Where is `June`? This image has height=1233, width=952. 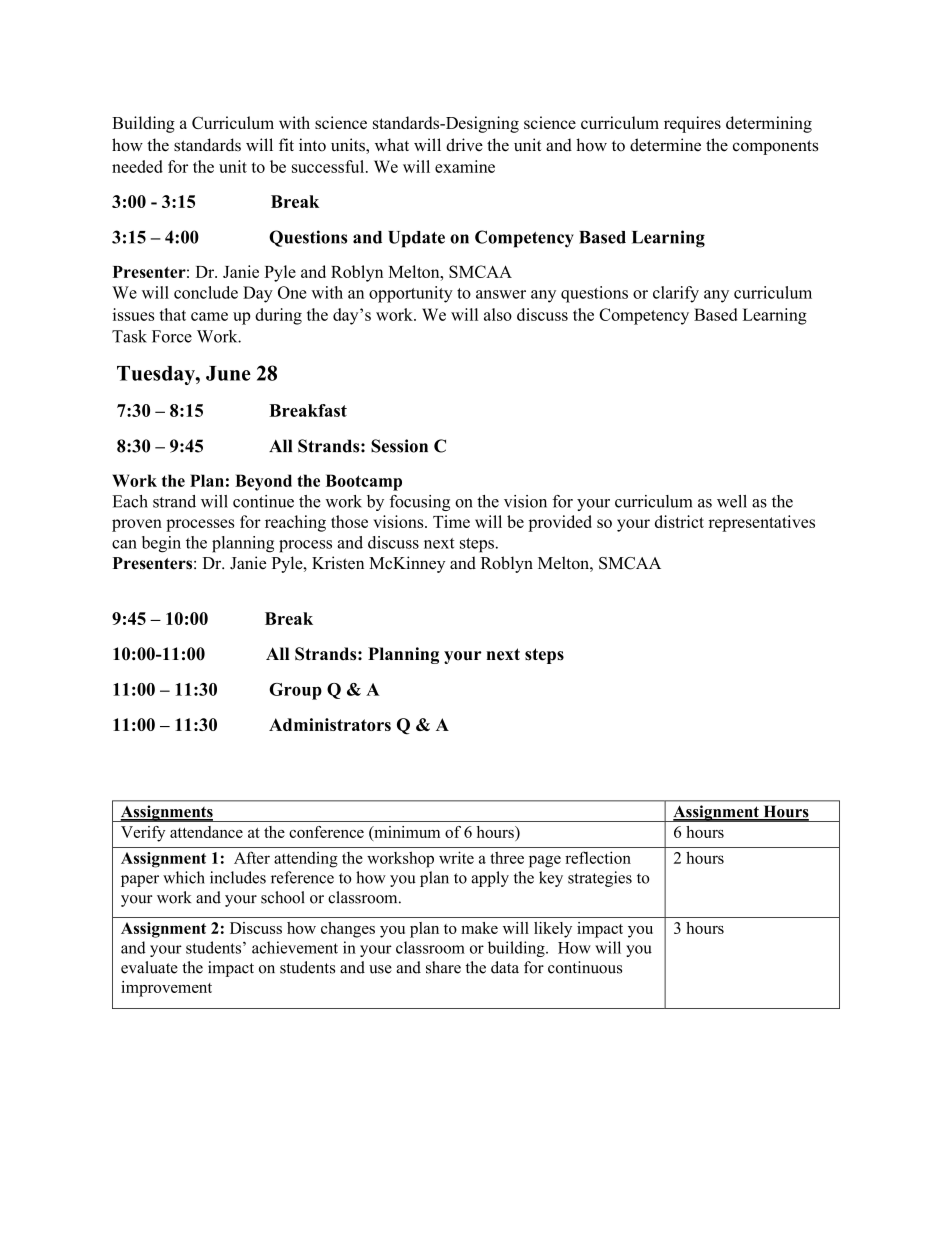 June is located at coordinates (228, 373).
